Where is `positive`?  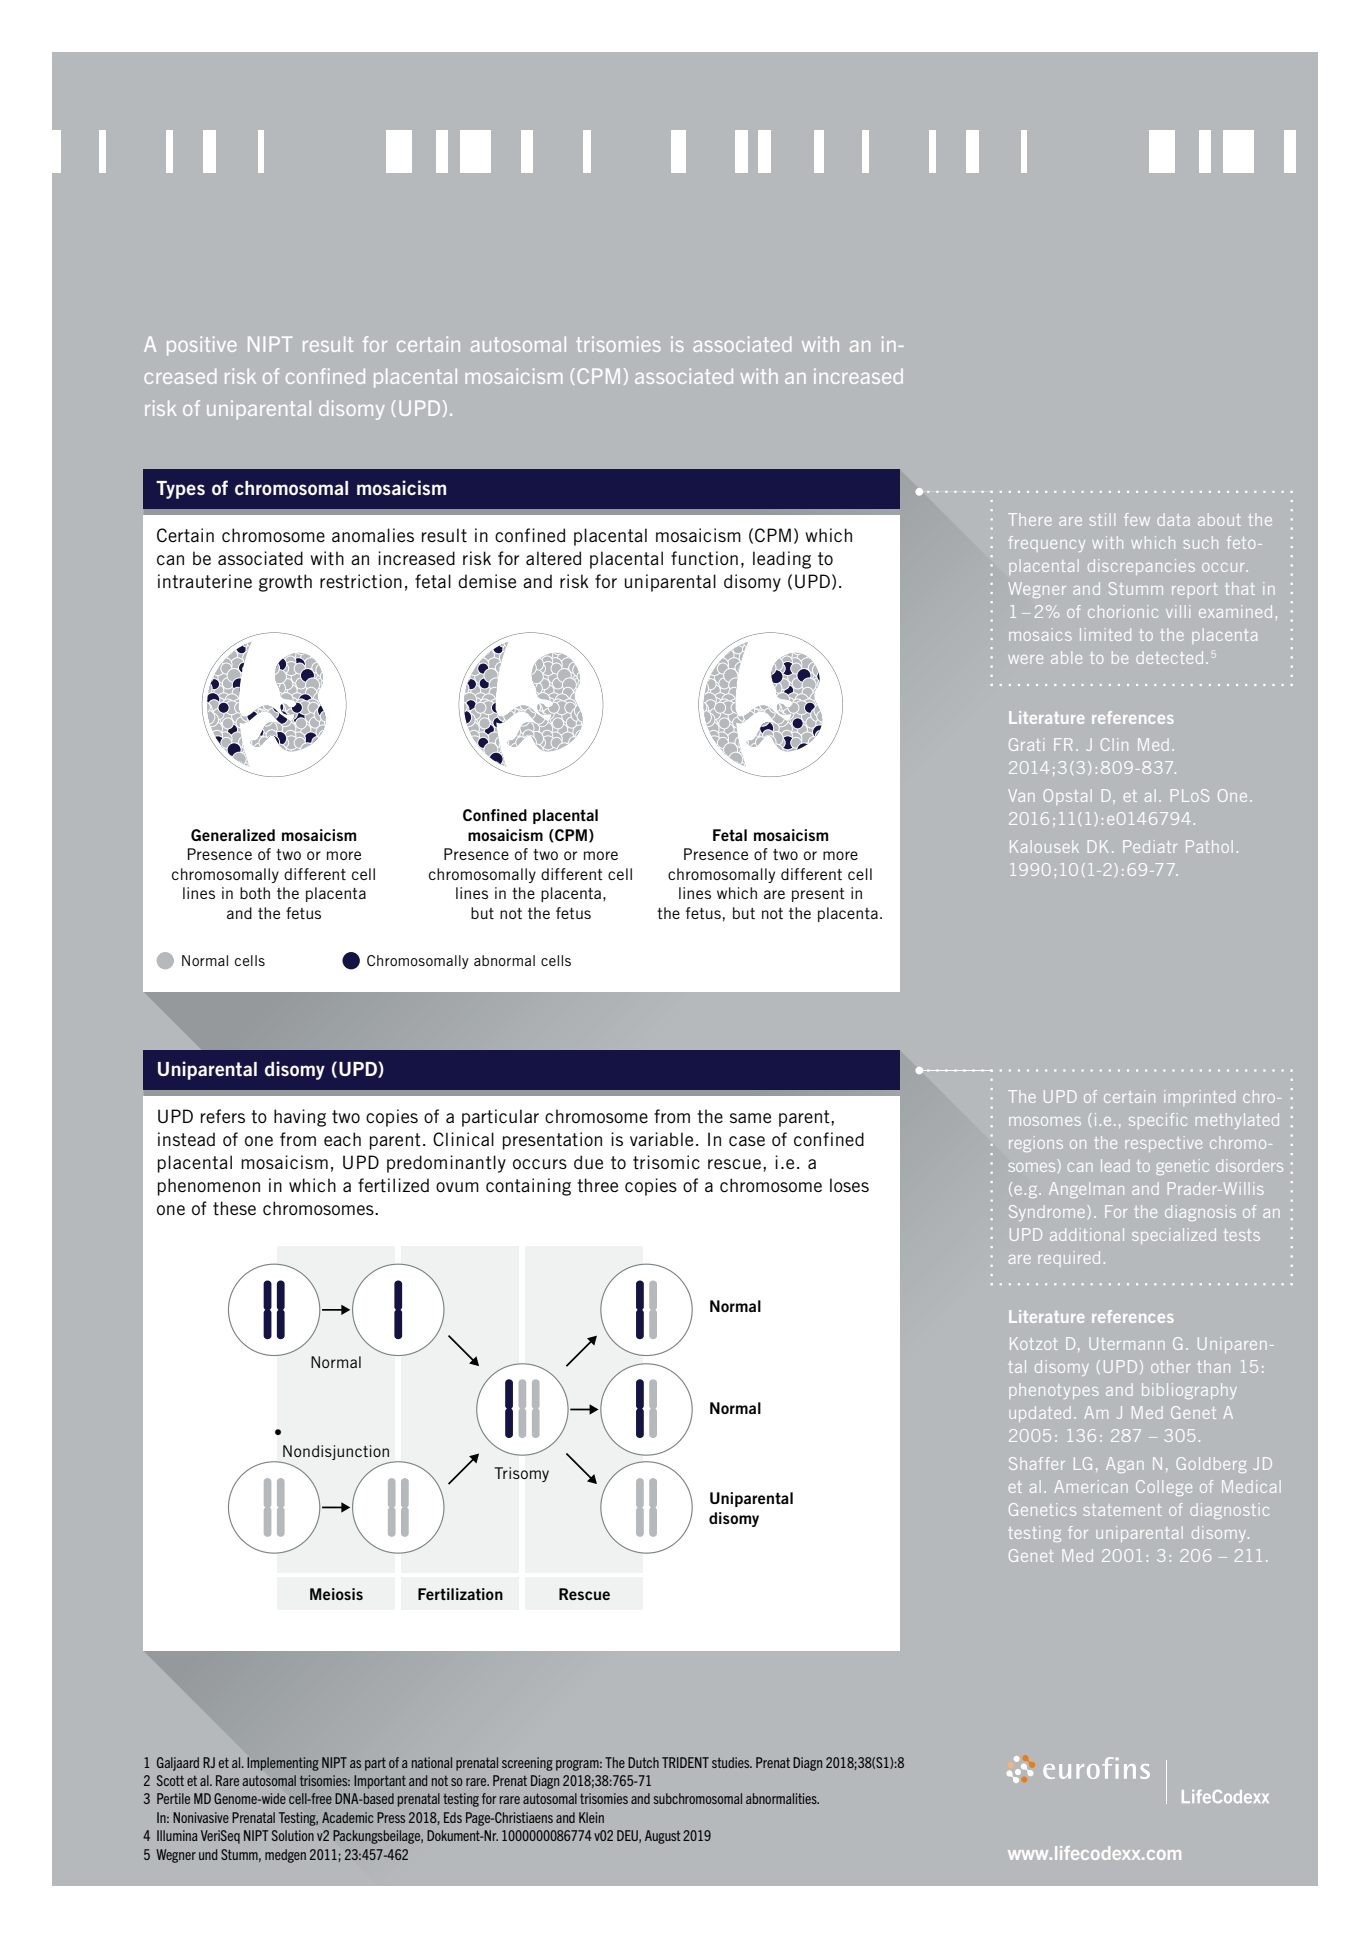
positive is located at coordinates (202, 346).
